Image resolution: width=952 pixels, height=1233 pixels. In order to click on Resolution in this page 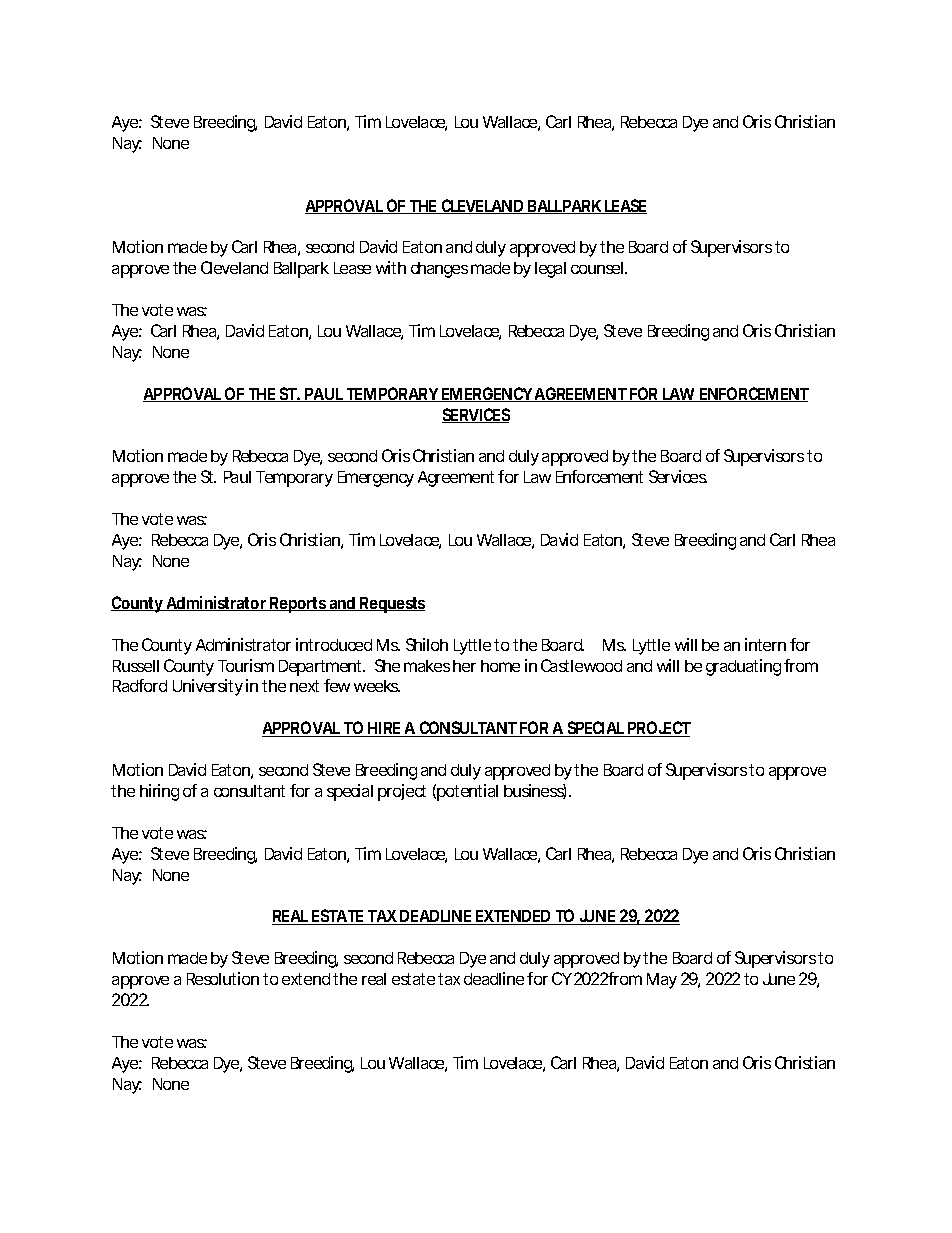, I will do `click(223, 978)`.
